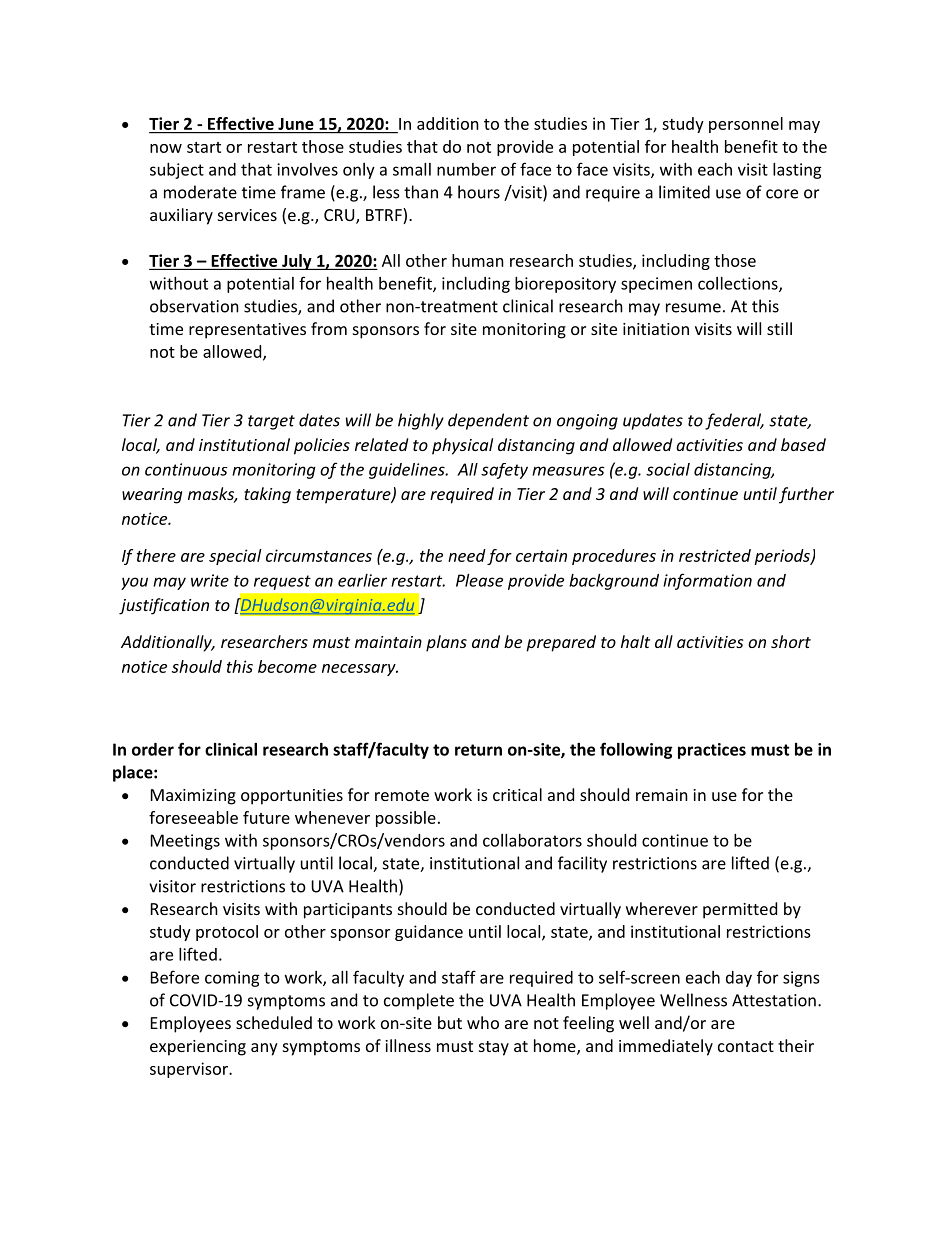 The height and width of the screenshot is (1233, 952). I want to click on experiencing, so click(198, 1048).
